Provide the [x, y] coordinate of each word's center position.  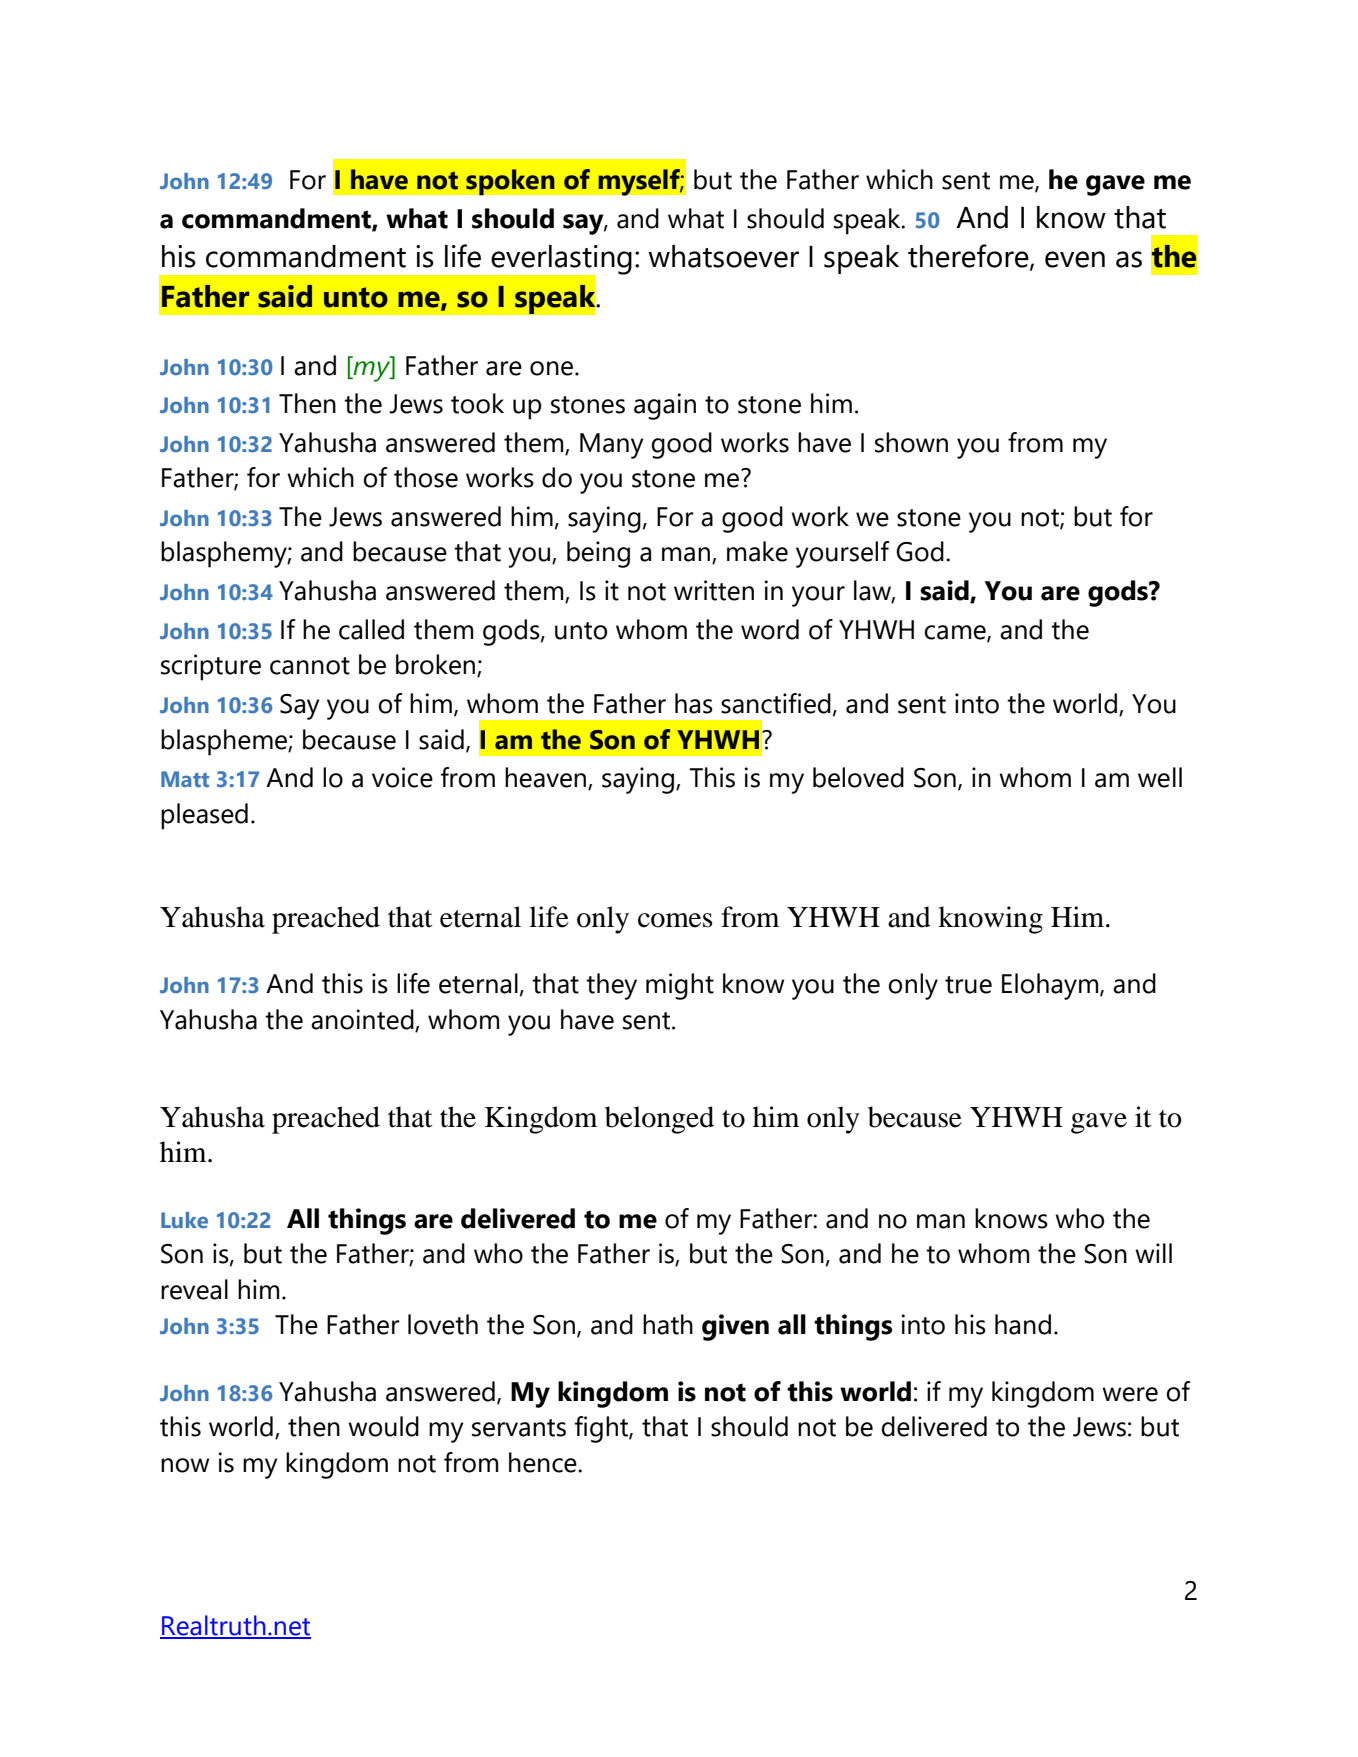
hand [1023, 1324]
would [383, 1426]
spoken [510, 182]
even [1075, 259]
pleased [204, 816]
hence [544, 1462]
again [665, 406]
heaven [547, 778]
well [1160, 777]
